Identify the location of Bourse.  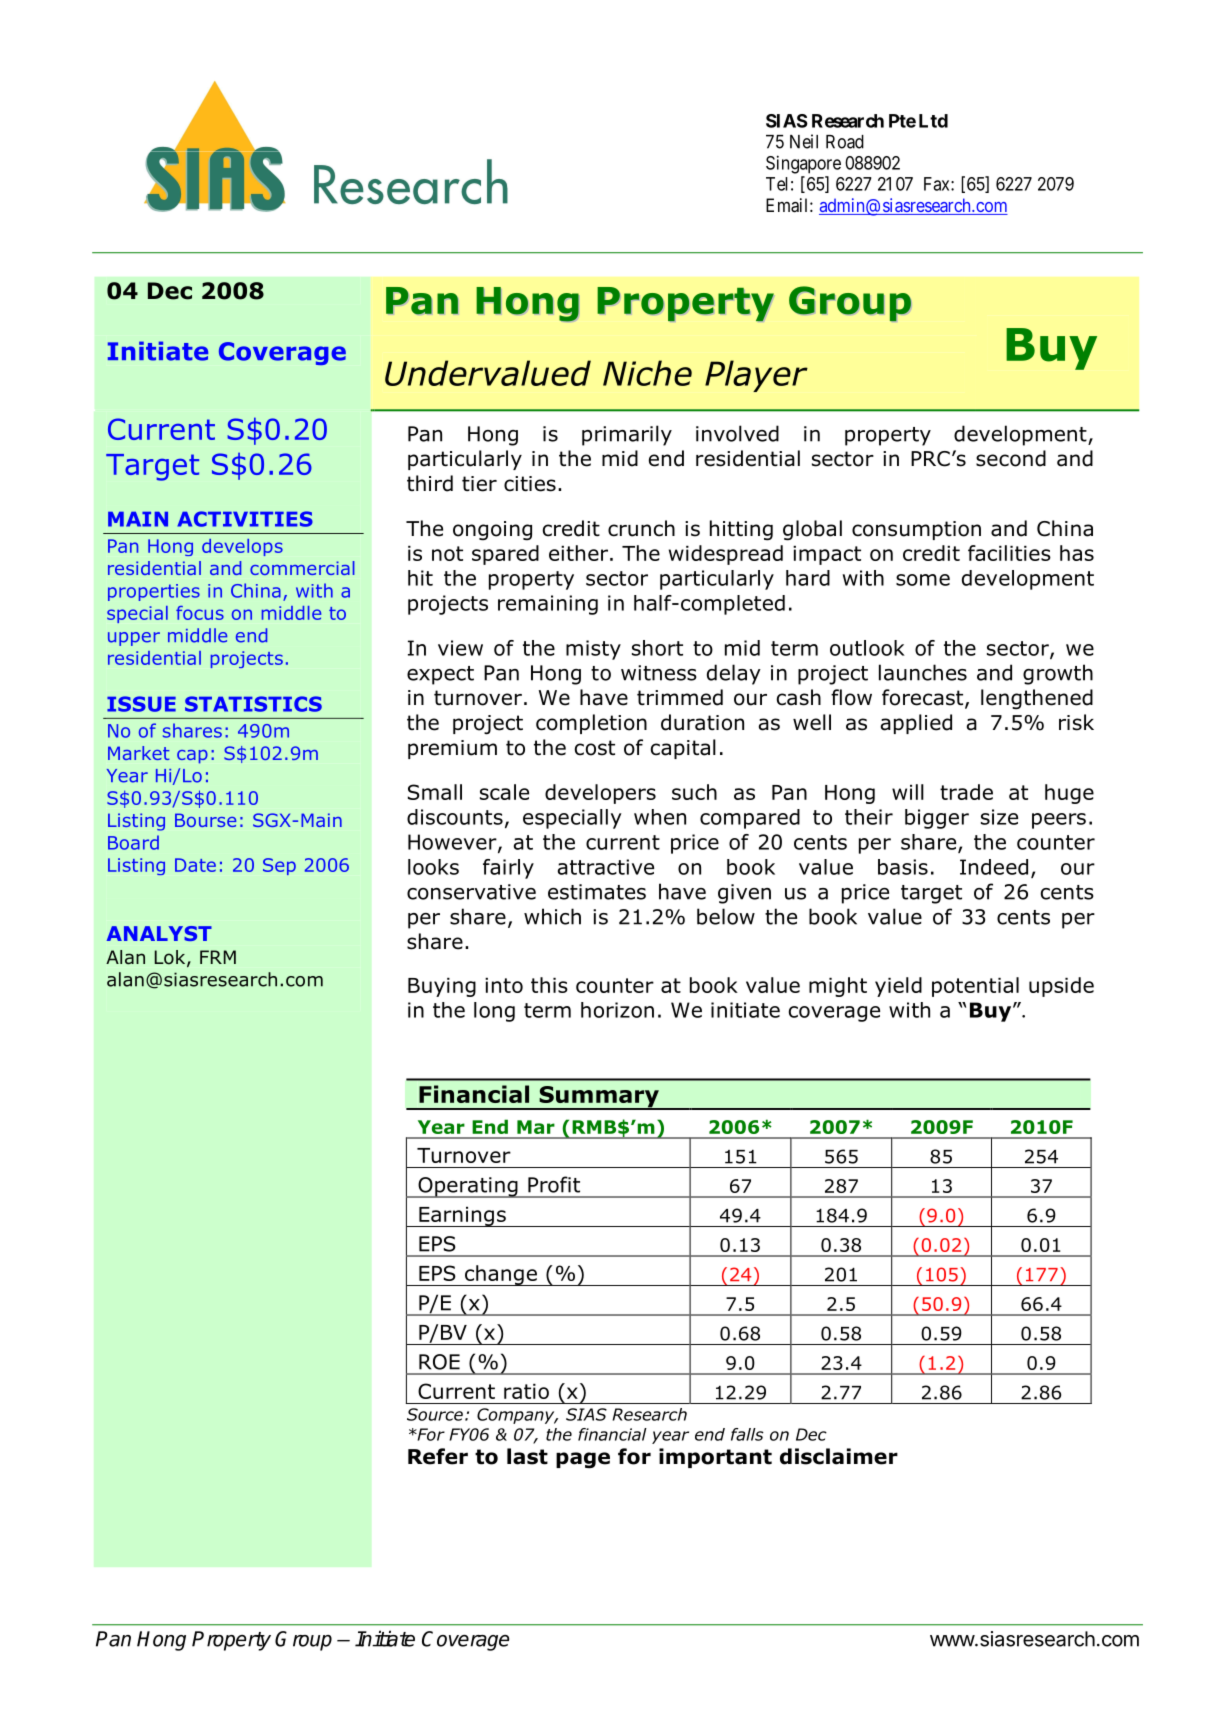
(205, 820).
